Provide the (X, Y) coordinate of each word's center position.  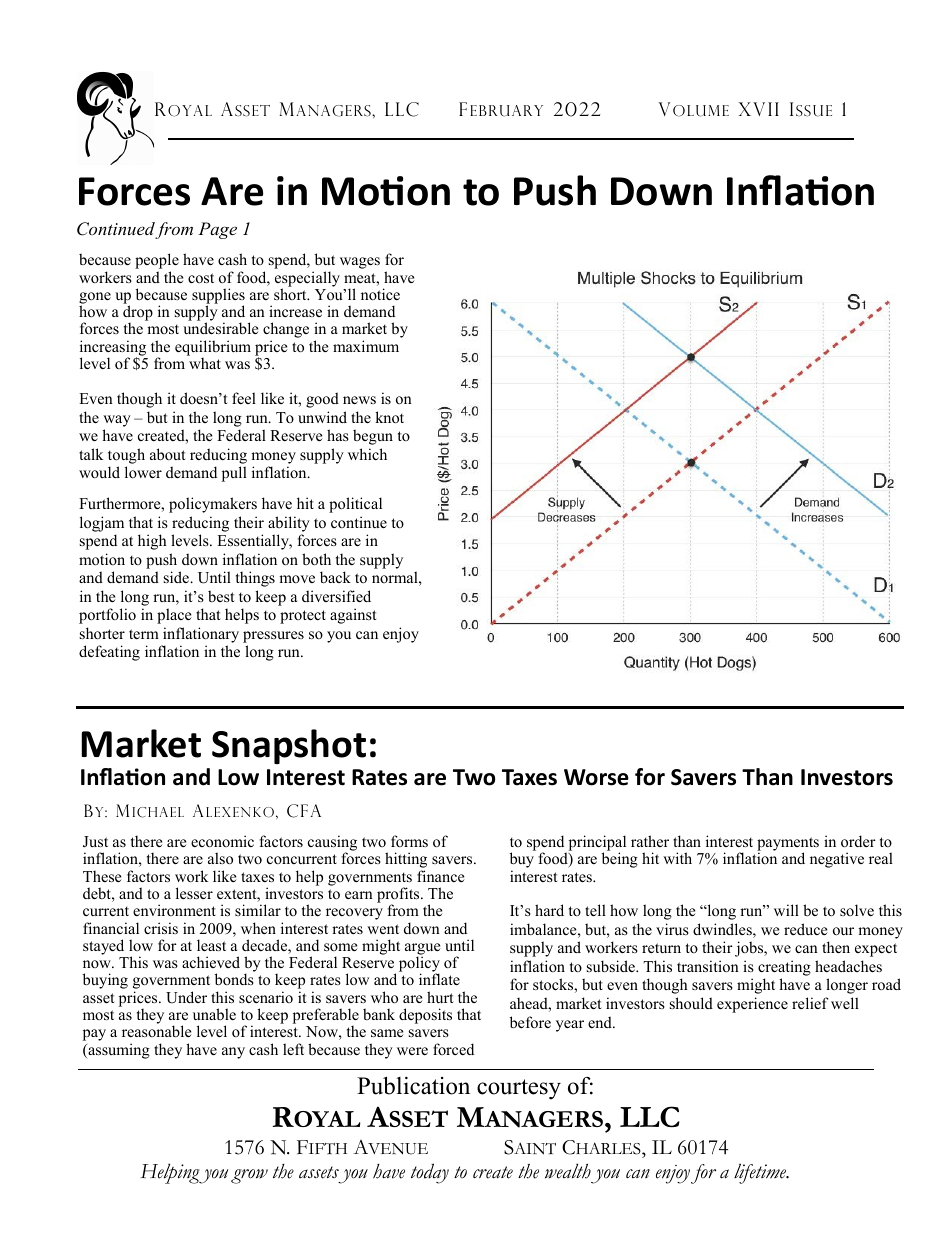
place (174, 616)
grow (249, 1176)
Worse (596, 777)
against (353, 616)
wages (360, 263)
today (430, 1173)
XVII (758, 109)
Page (217, 230)
